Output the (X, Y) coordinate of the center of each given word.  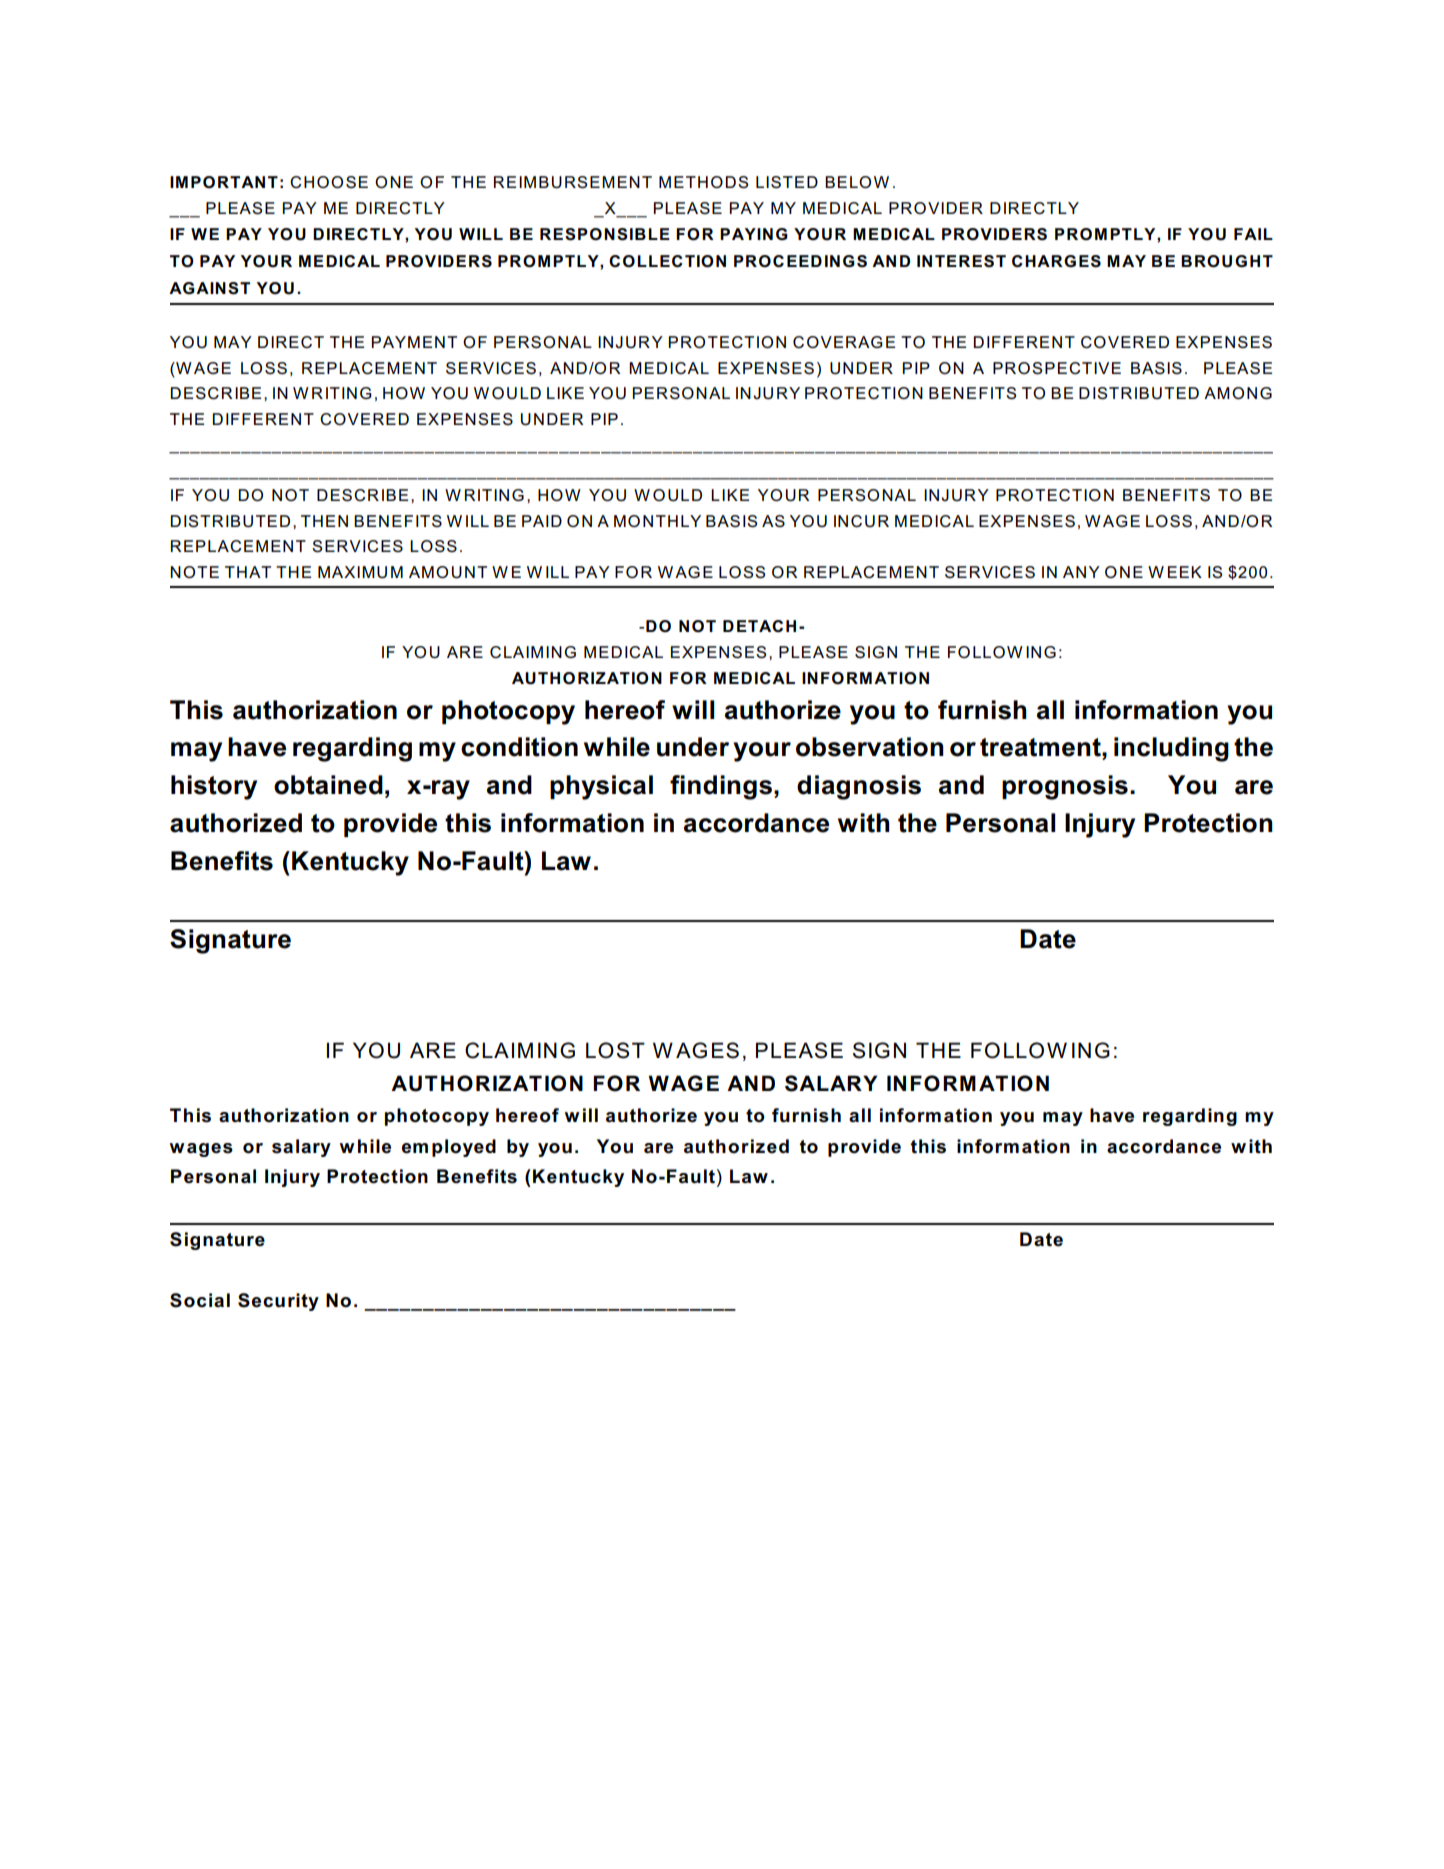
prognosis (1065, 787)
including (1171, 749)
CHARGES (1056, 261)
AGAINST (209, 288)
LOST (615, 1050)
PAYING (754, 234)
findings (721, 787)
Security (278, 1302)
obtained (328, 785)
